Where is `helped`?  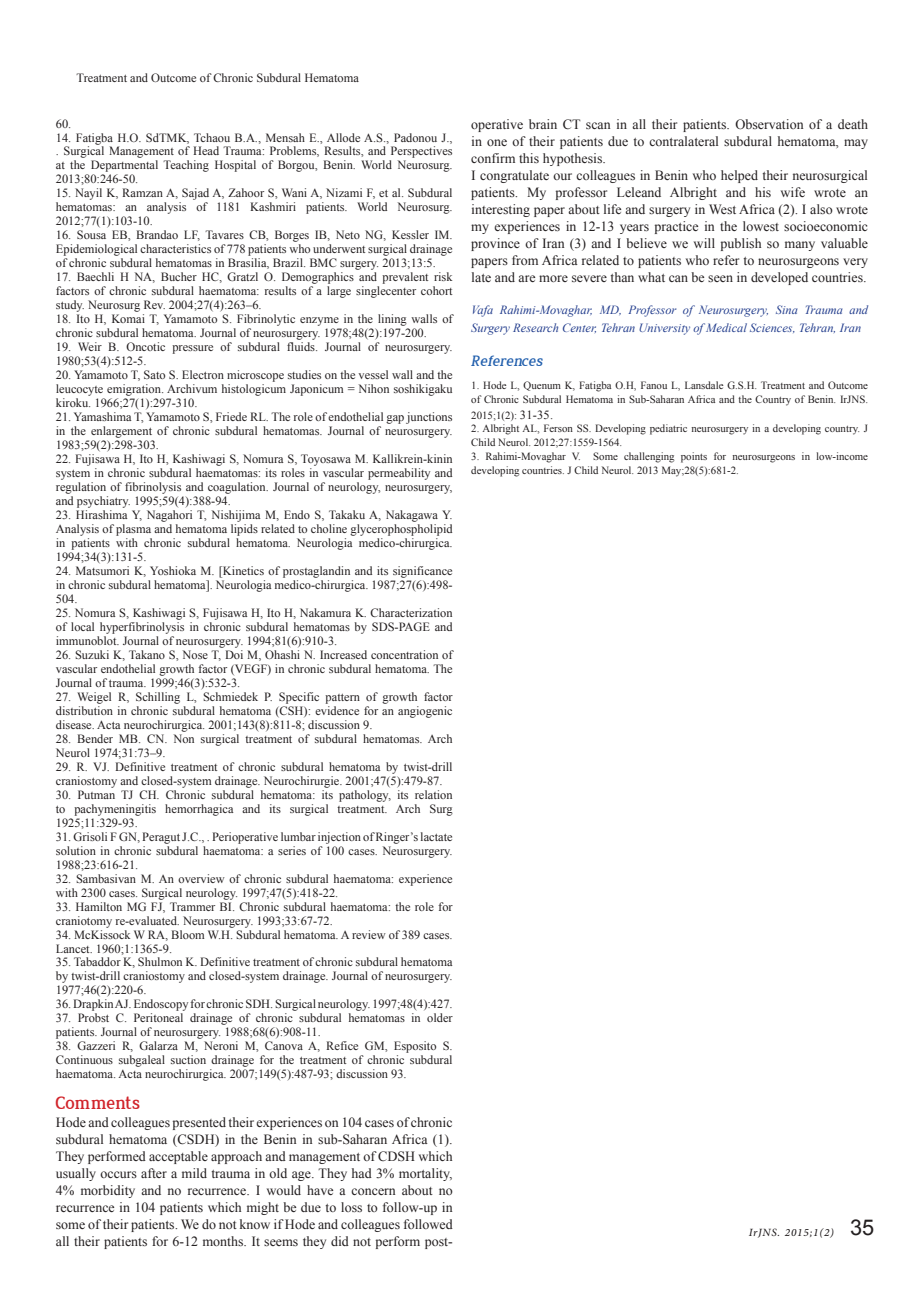
helped is located at coordinates (739, 176).
